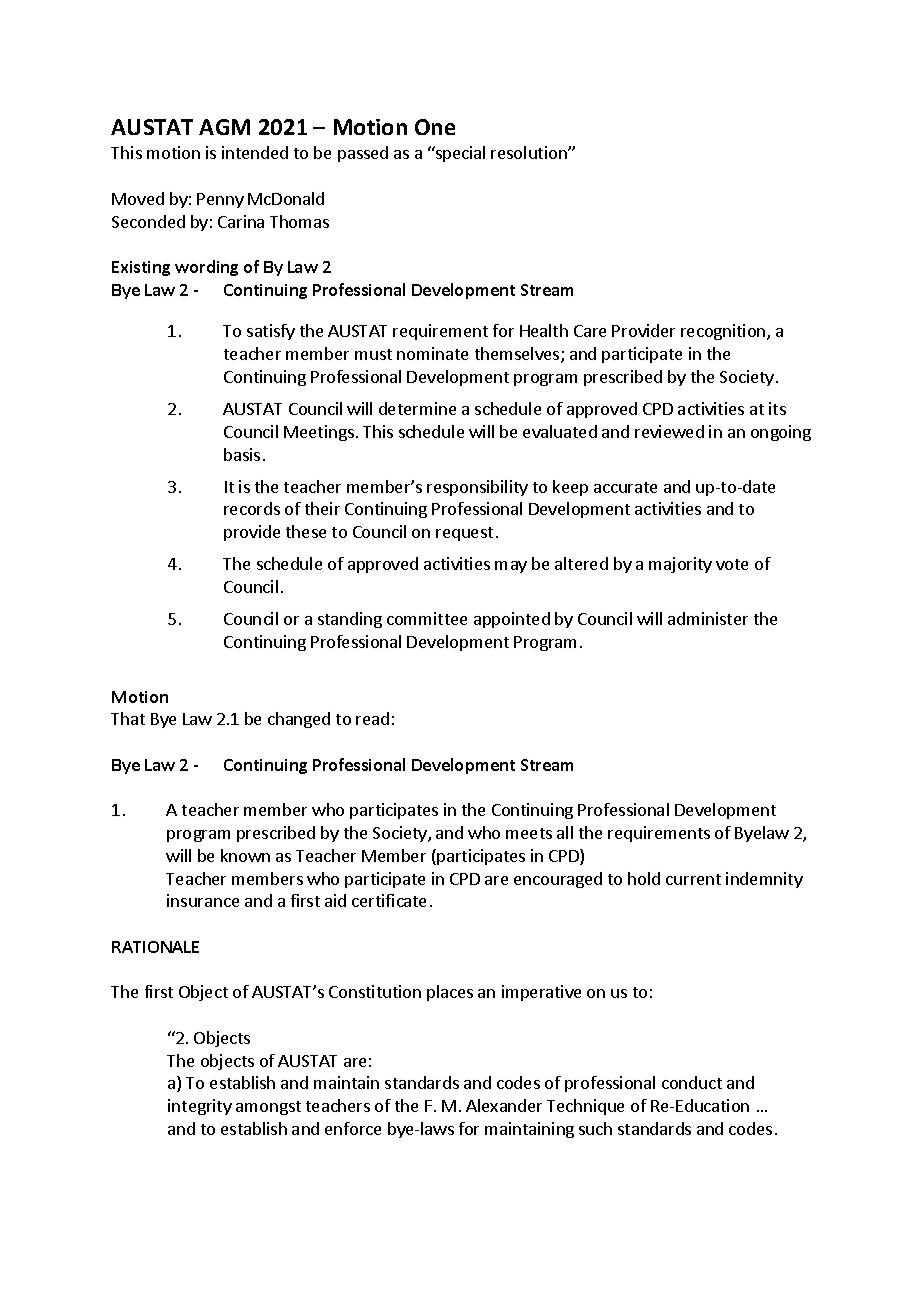 This page has width=924, height=1308. Describe the element at coordinates (389, 900) in the page. I see `certificate` at that location.
